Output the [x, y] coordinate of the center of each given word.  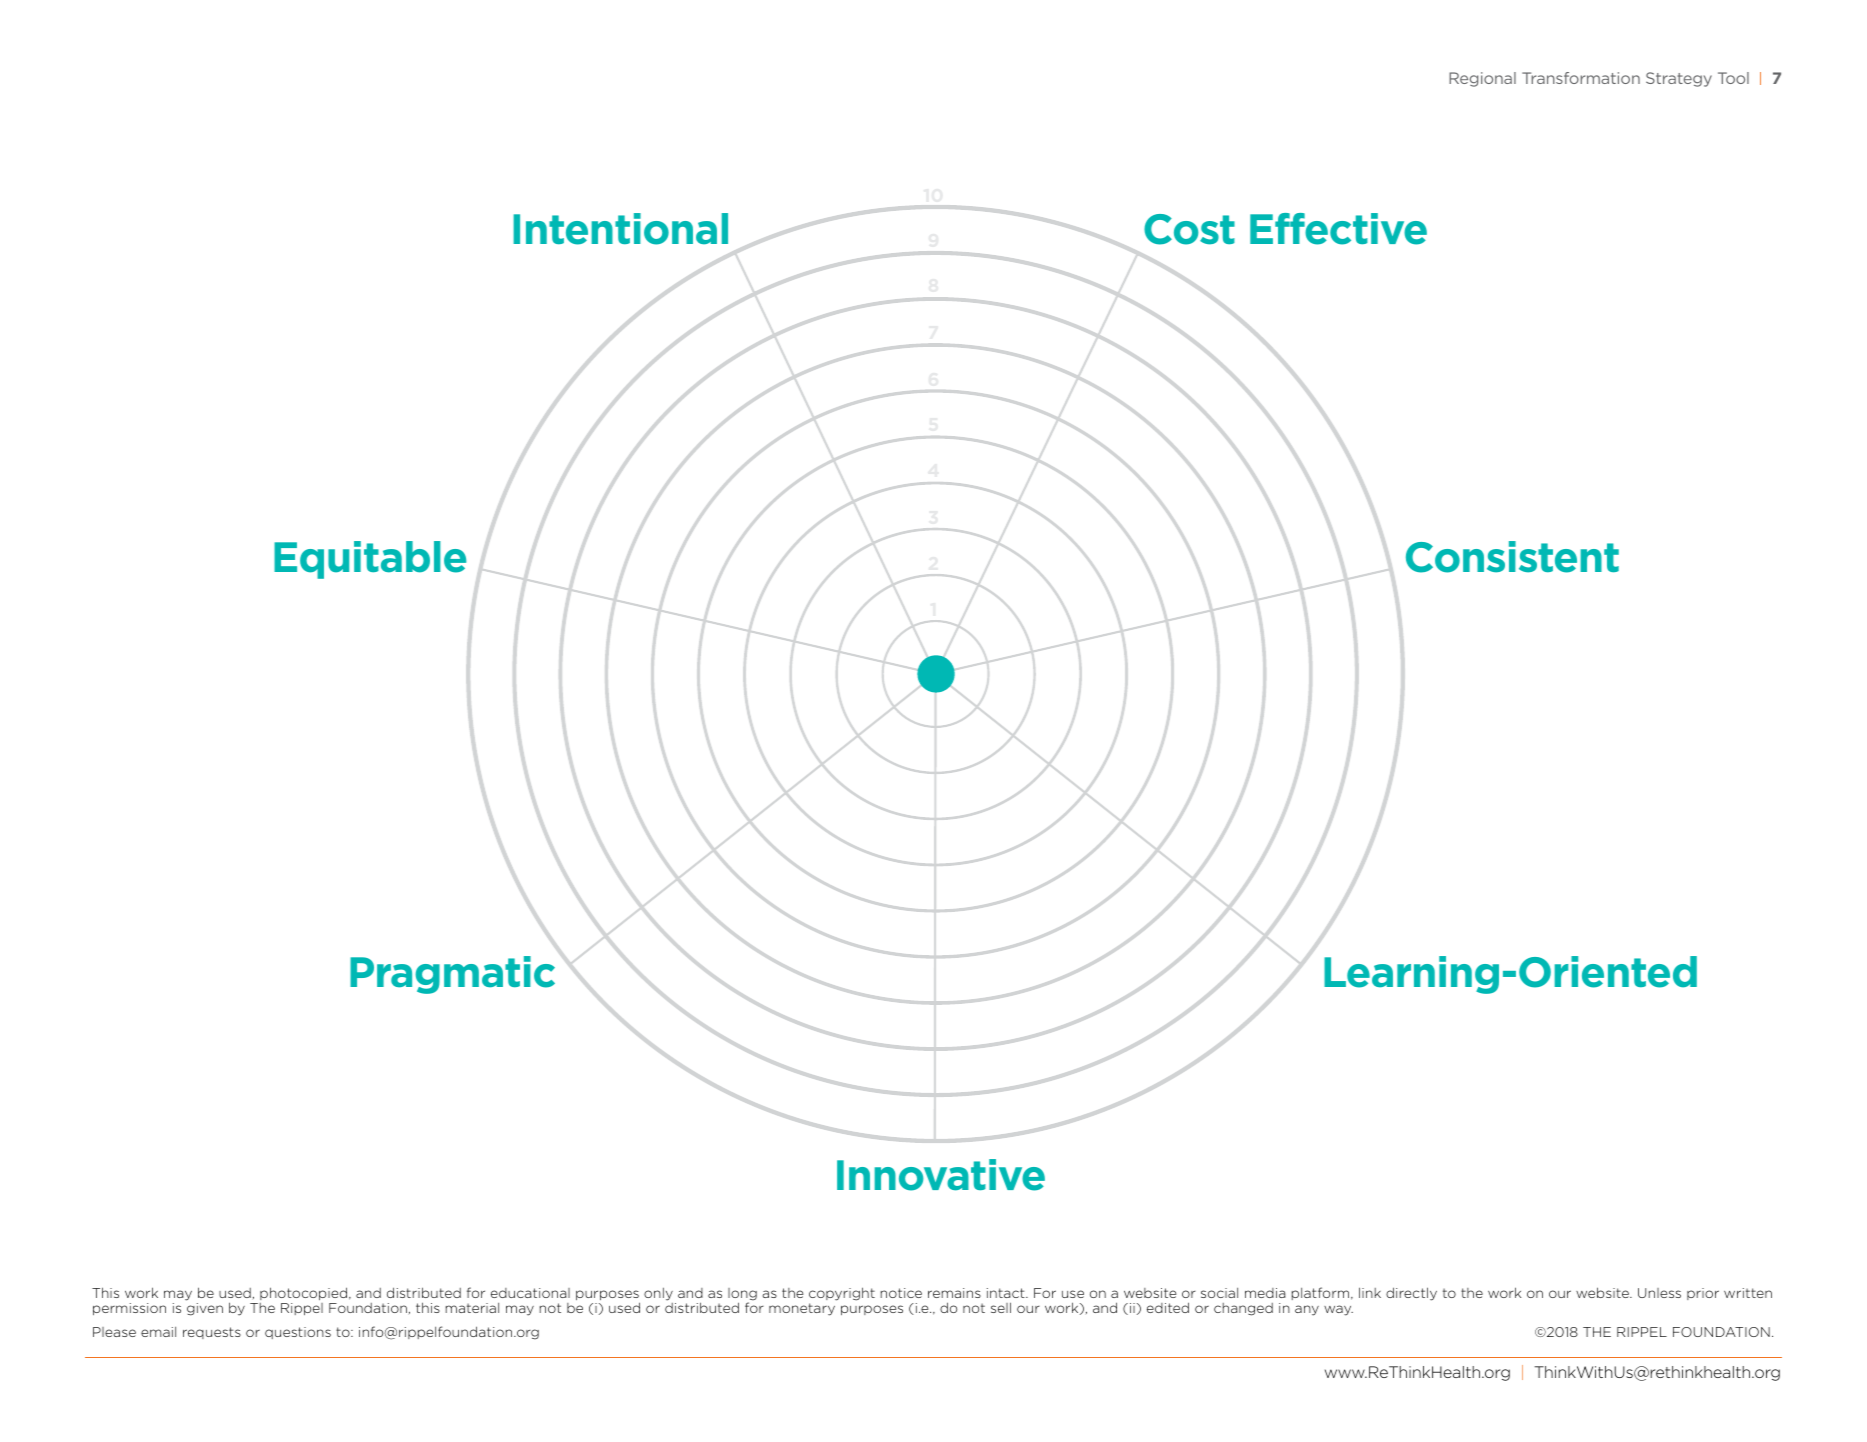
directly [1411, 1294]
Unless [1659, 1293]
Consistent [1512, 557]
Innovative [941, 1175]
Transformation [1581, 78]
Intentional [620, 229]
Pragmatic [452, 975]
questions [298, 1333]
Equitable [370, 560]
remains [954, 1293]
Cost [1189, 229]
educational [530, 1293]
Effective [1338, 229]
